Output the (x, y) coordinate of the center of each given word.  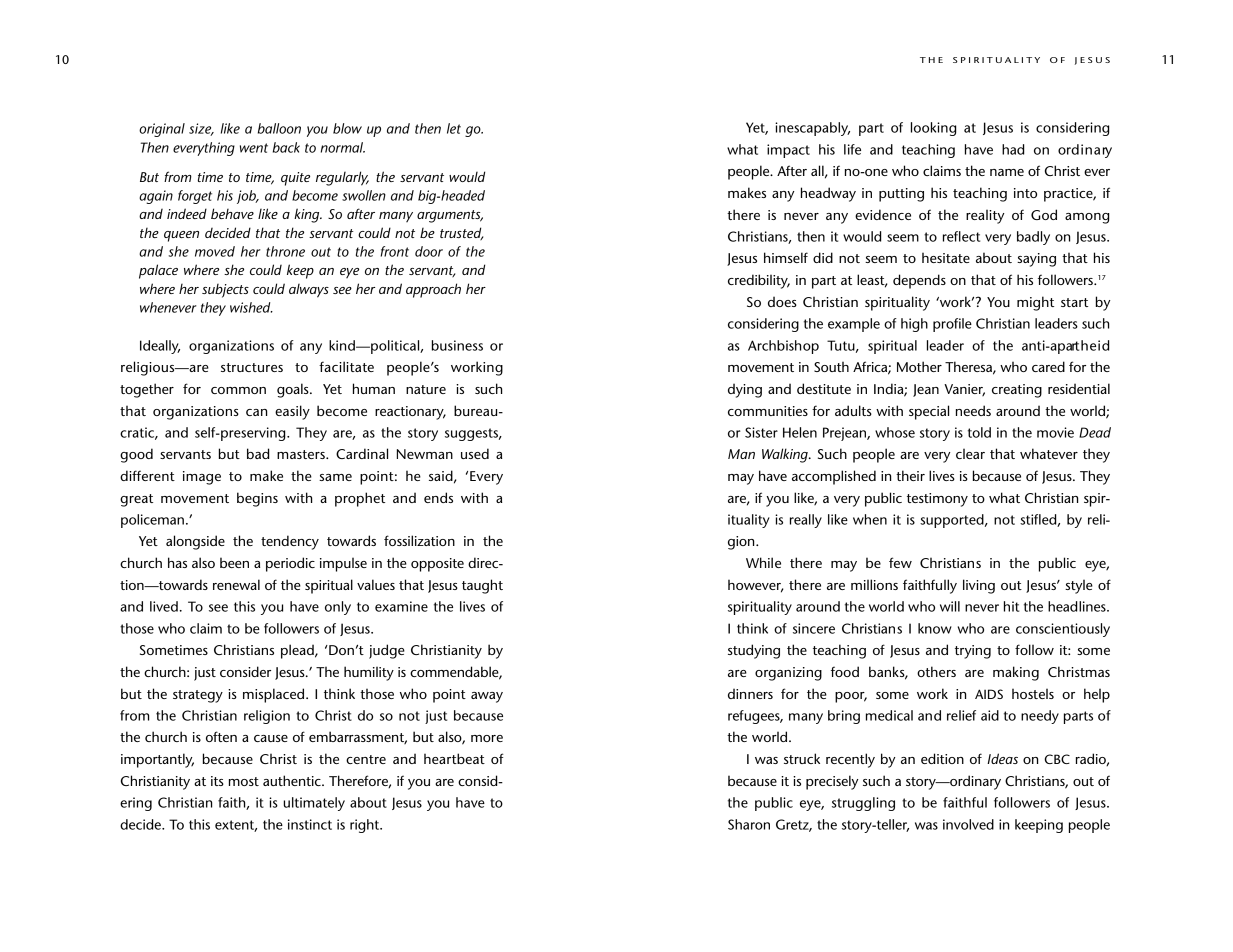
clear (970, 453)
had (1013, 149)
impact (788, 151)
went (254, 148)
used (475, 453)
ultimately (314, 804)
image (202, 478)
